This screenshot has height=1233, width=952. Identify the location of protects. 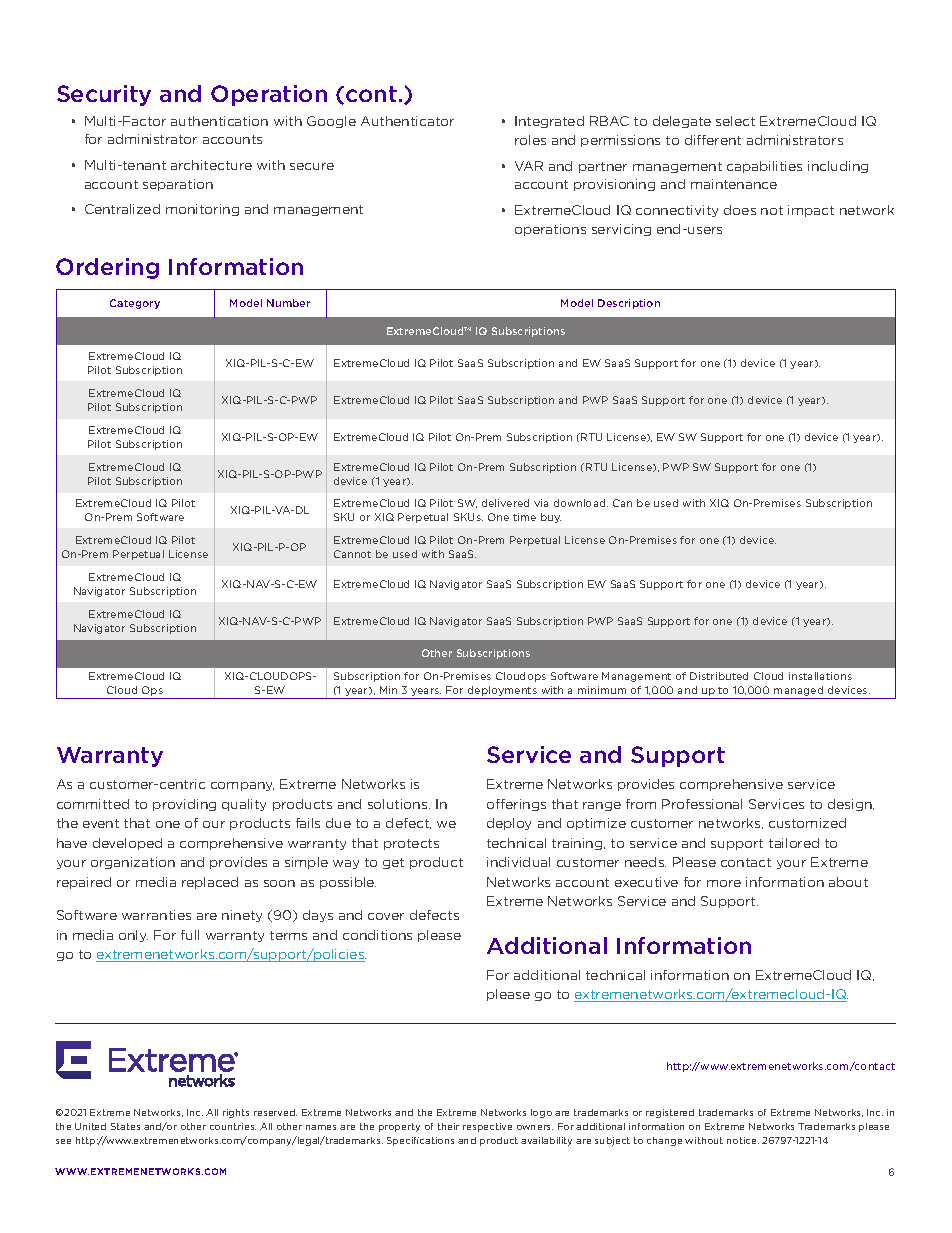
(411, 844).
